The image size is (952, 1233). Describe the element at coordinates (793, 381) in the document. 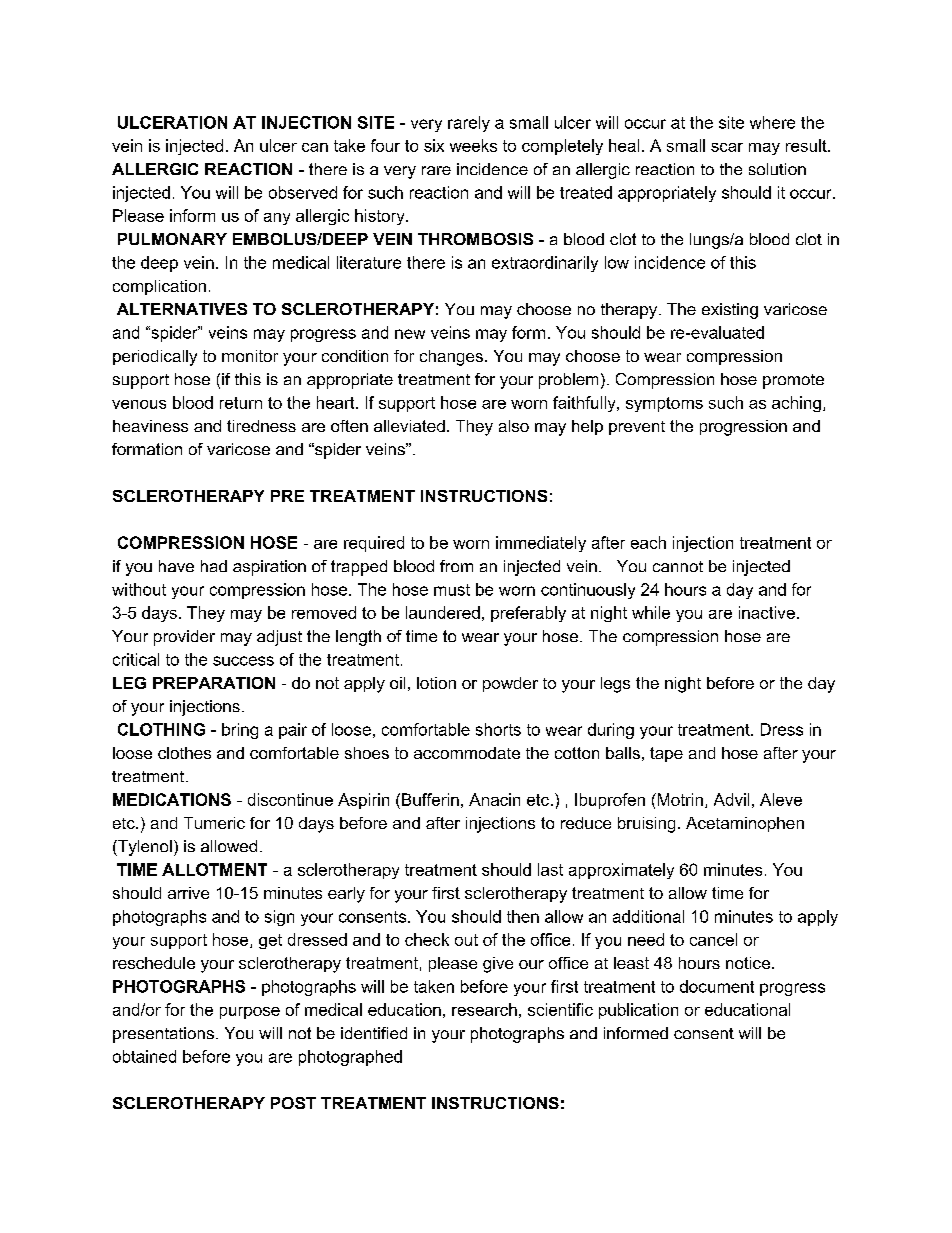

I see `promote` at that location.
